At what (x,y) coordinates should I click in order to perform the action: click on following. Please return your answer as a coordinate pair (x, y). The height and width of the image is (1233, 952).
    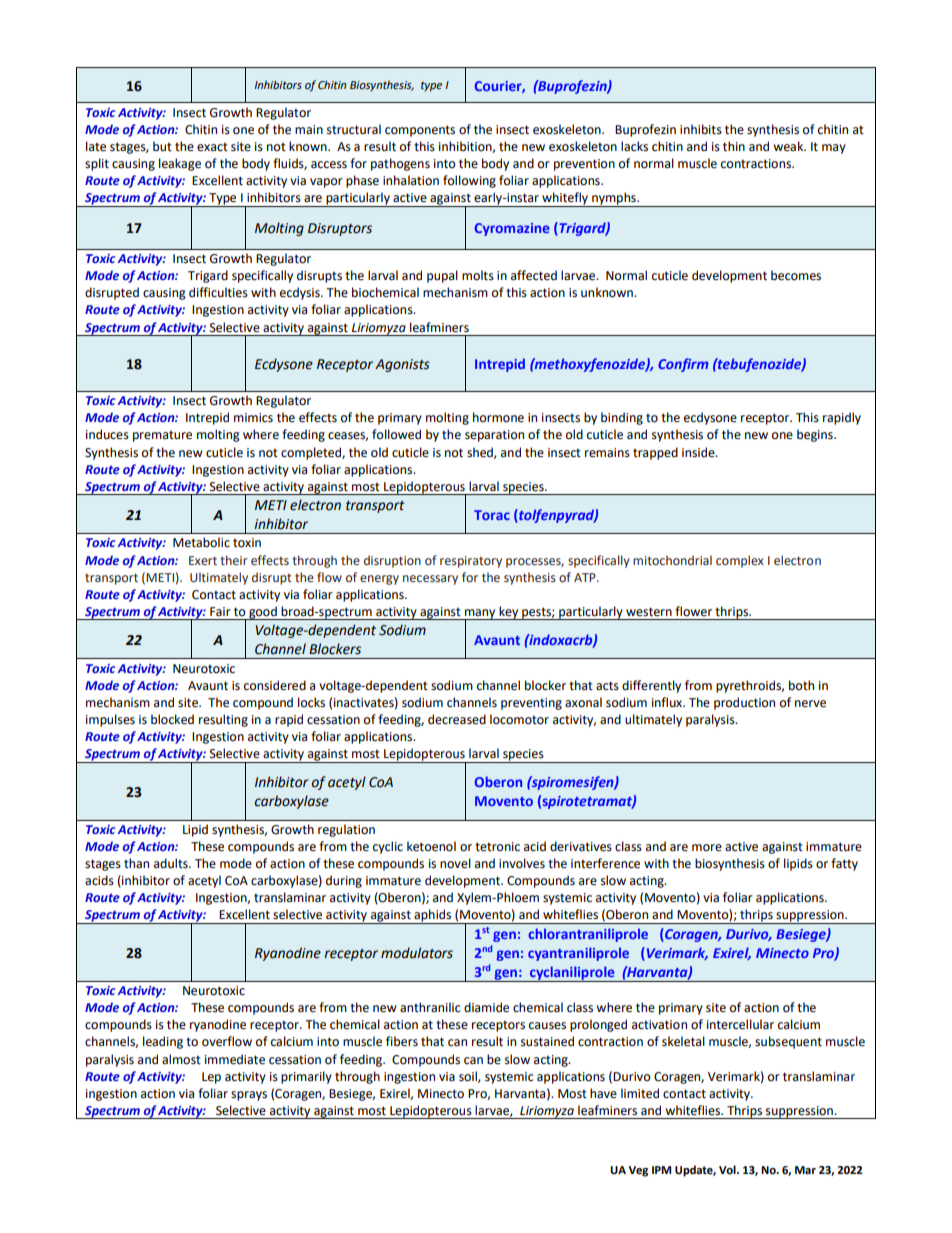
    Looking at the image, I should click on (469, 181).
